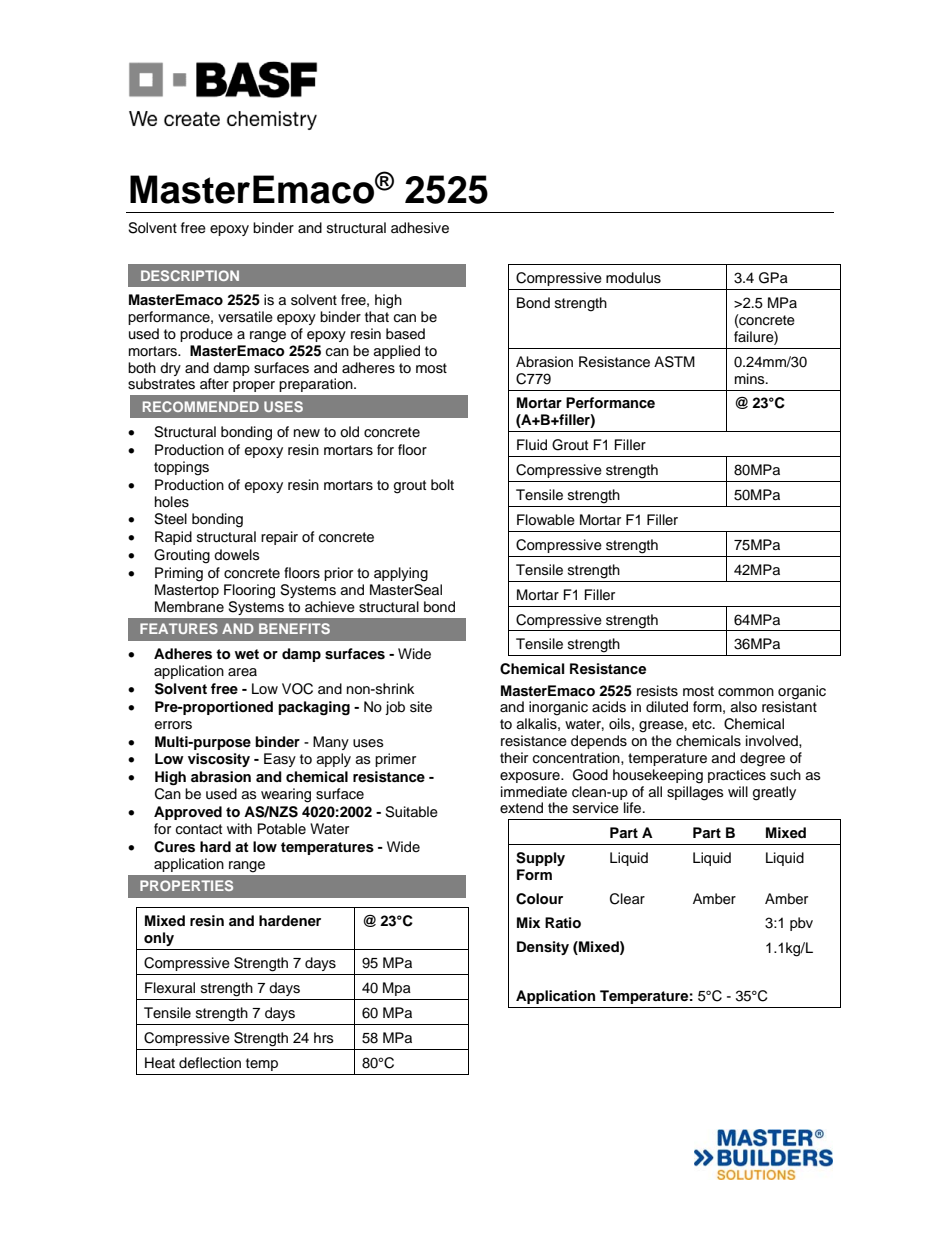 The image size is (952, 1233). What do you see at coordinates (219, 760) in the document?
I see `viscosity` at bounding box center [219, 760].
